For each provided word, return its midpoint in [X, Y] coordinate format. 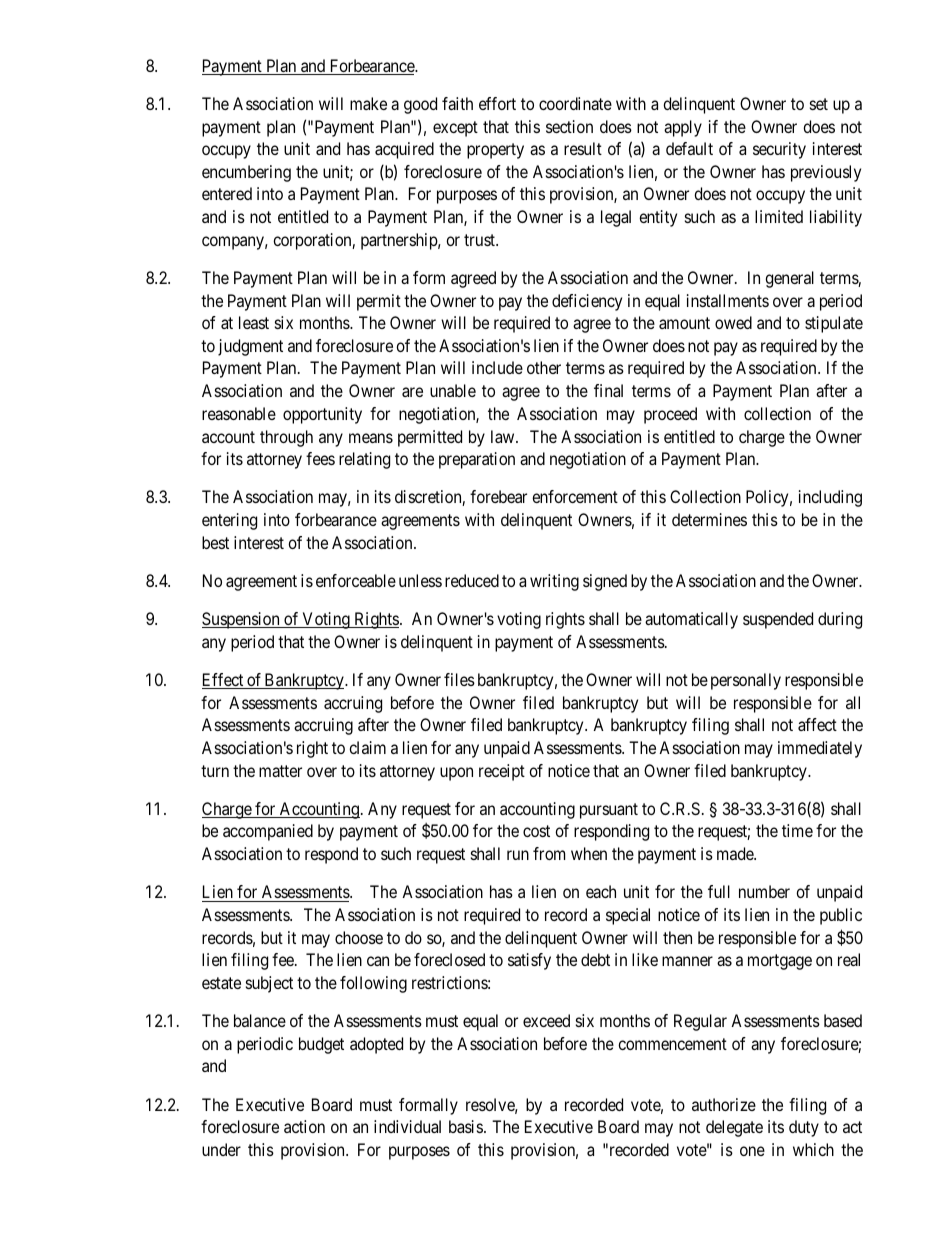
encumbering [246, 173]
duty [804, 1128]
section [569, 126]
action [304, 1126]
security [779, 150]
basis [466, 1126]
